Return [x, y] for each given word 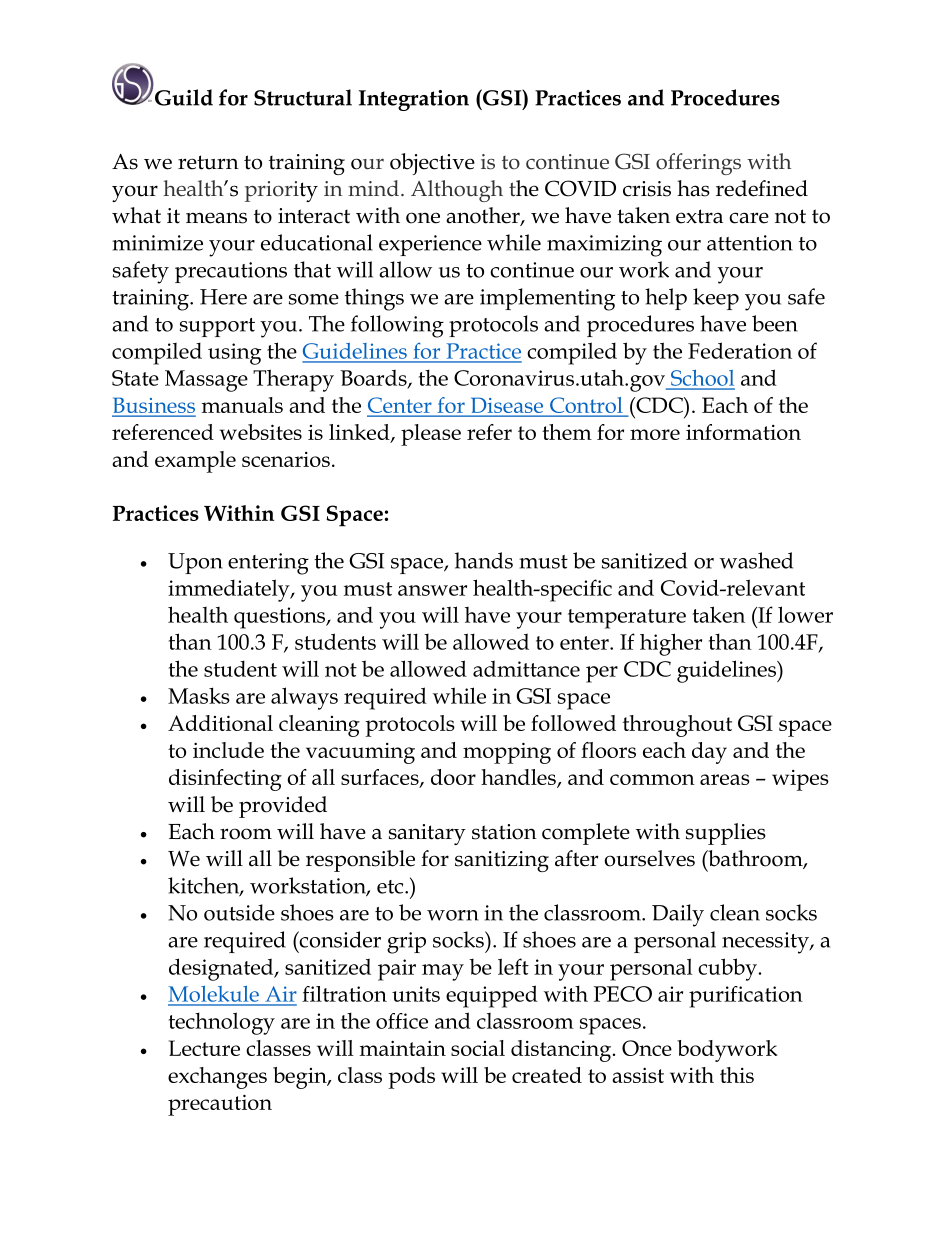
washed [756, 560]
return [208, 162]
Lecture [204, 1048]
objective [432, 164]
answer [432, 590]
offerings [698, 164]
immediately [230, 590]
